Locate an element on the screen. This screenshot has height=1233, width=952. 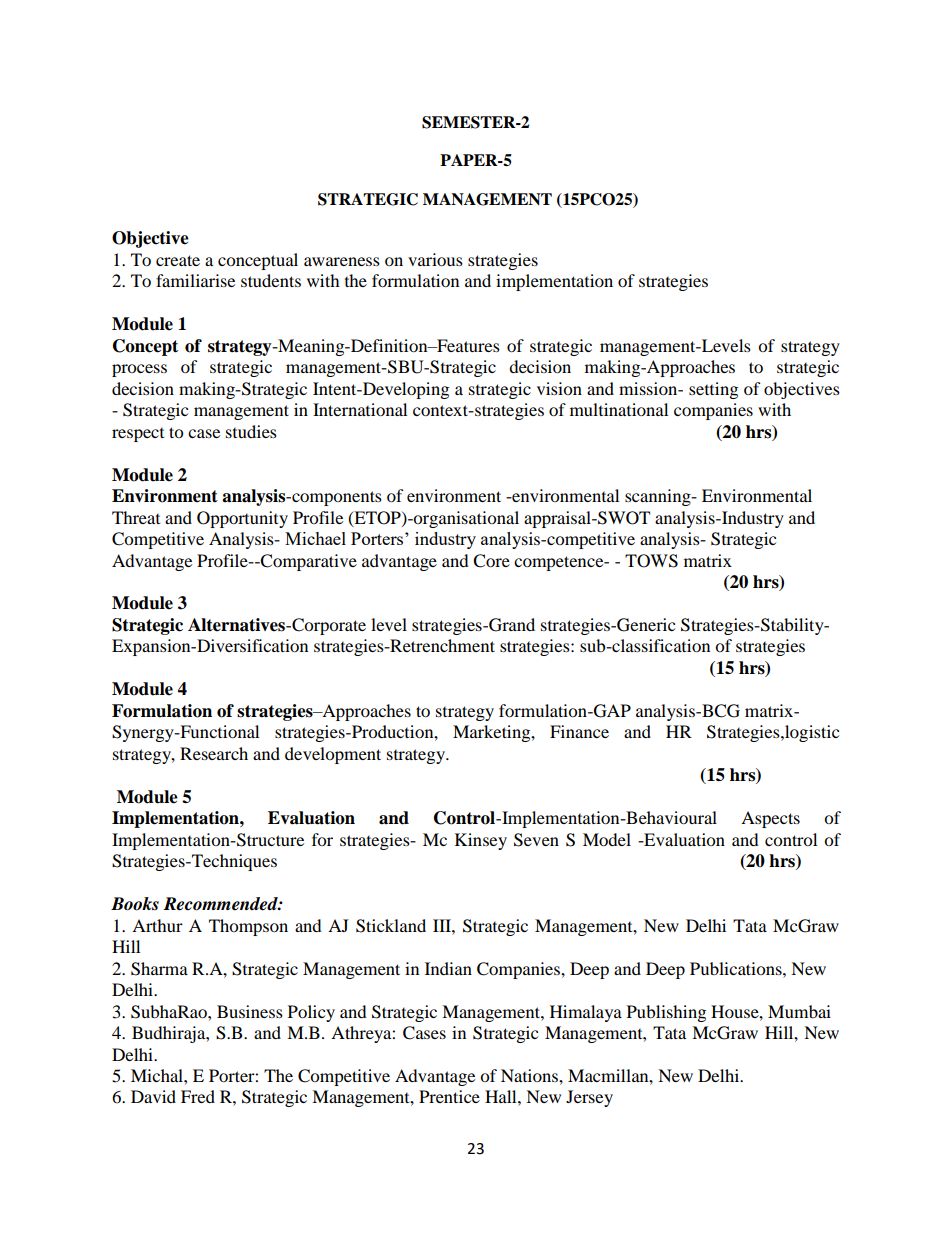
familiarise is located at coordinates (195, 280).
